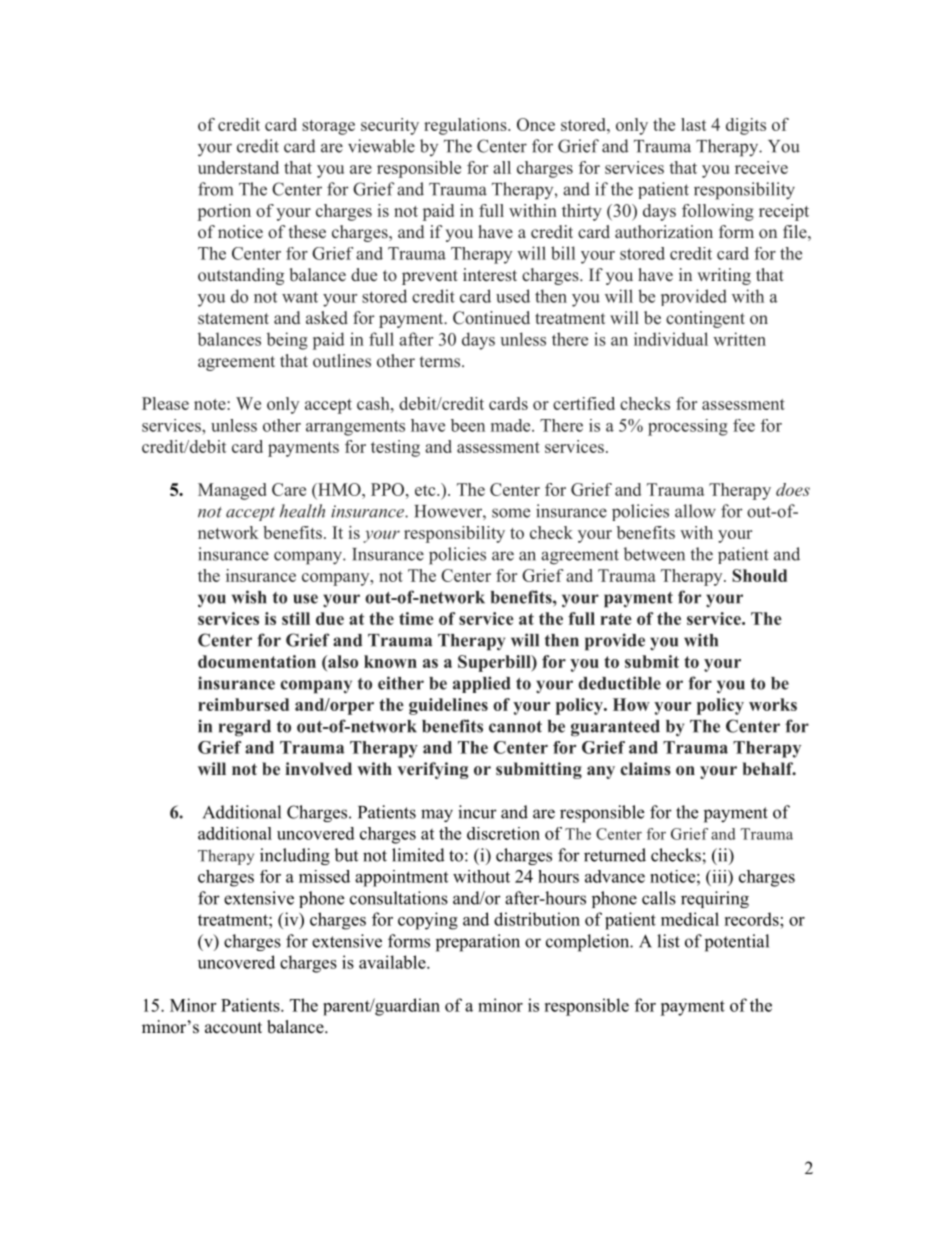 Image resolution: width=952 pixels, height=1233 pixels. What do you see at coordinates (478, 943) in the image?
I see `preparation` at bounding box center [478, 943].
